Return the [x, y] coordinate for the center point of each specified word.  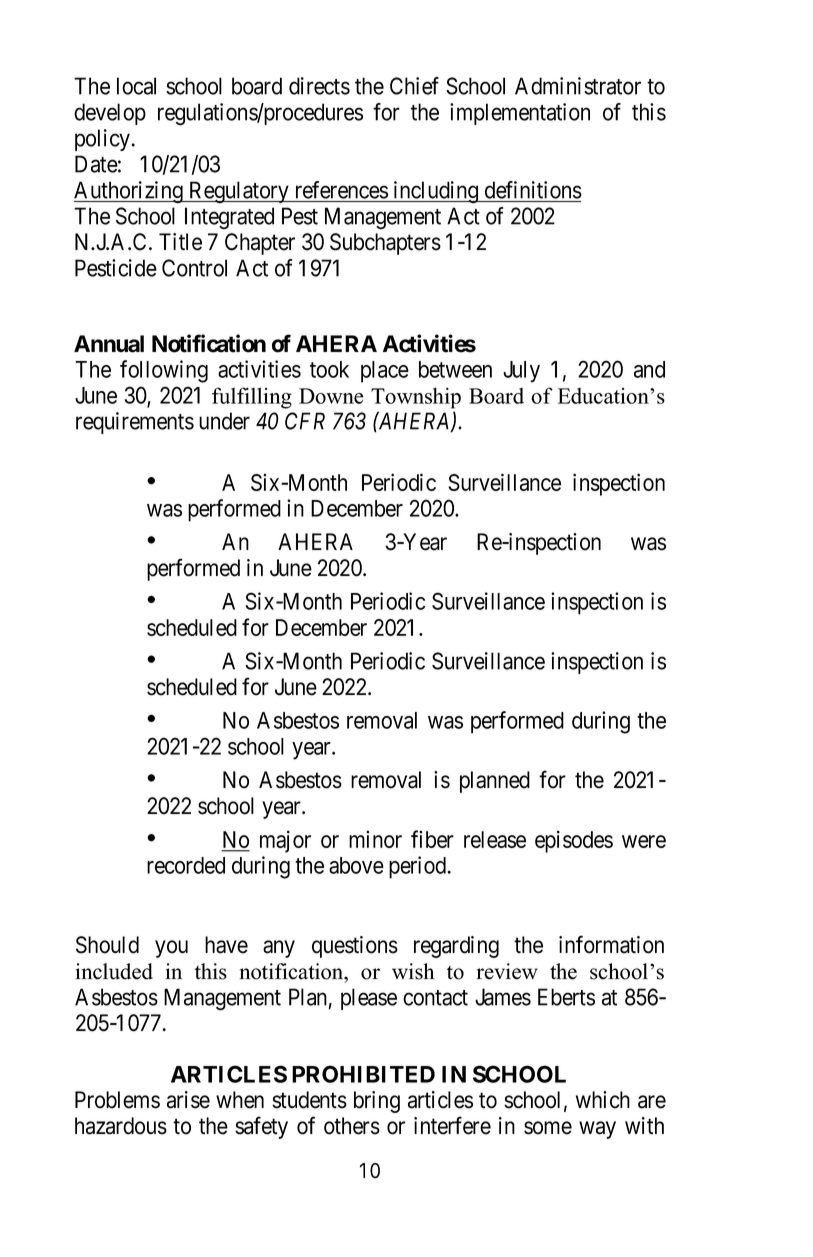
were [644, 841]
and [649, 369]
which [603, 1100]
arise [188, 1100]
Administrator [578, 86]
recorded [186, 865]
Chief [414, 86]
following [164, 371]
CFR [305, 421]
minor [375, 839]
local [136, 86]
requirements [135, 423]
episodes [574, 841]
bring [377, 1102]
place [385, 372]
